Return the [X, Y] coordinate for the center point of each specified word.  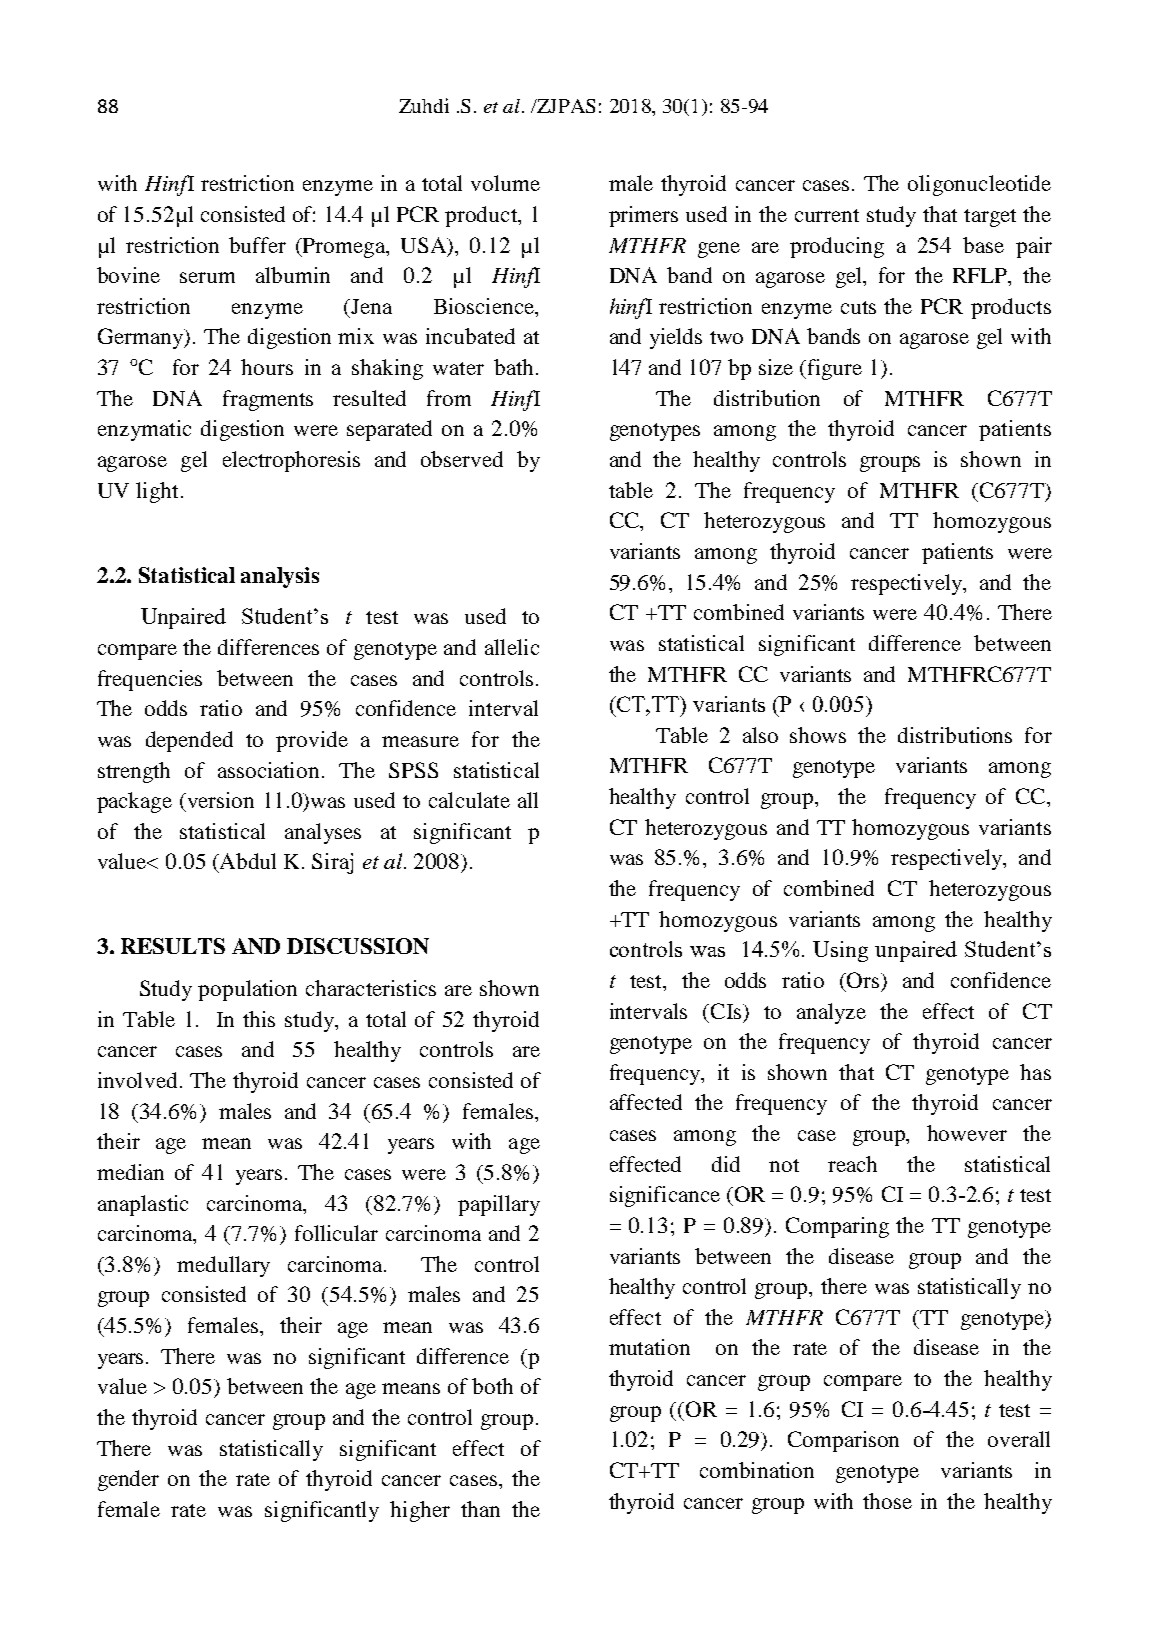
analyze [831, 1013]
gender [128, 1480]
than [480, 1509]
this [259, 1019]
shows [818, 735]
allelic [512, 647]
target [990, 218]
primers [643, 216]
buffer [257, 245]
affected [646, 1102]
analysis [280, 577]
